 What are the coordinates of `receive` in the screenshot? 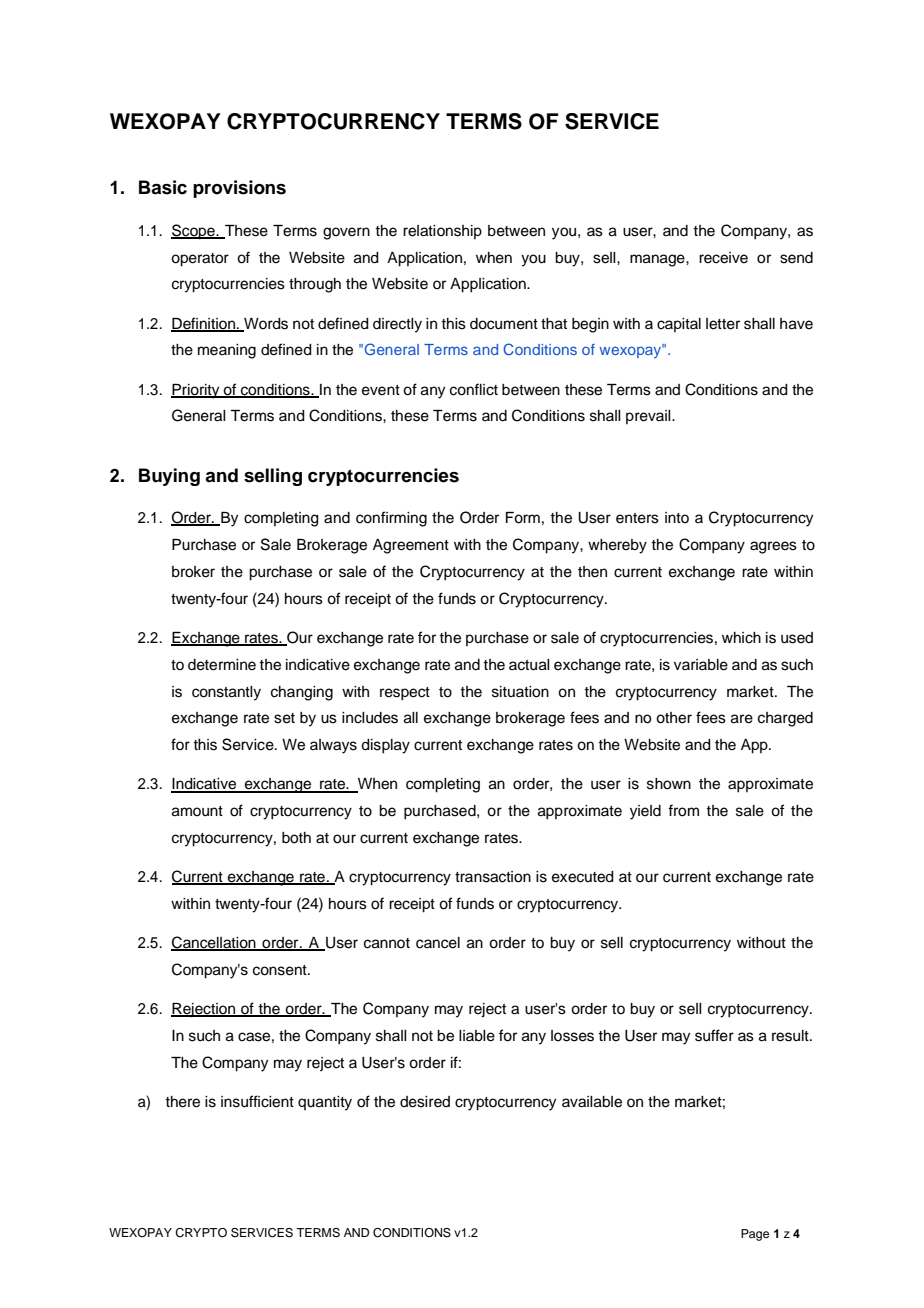 It's located at (723, 258).
